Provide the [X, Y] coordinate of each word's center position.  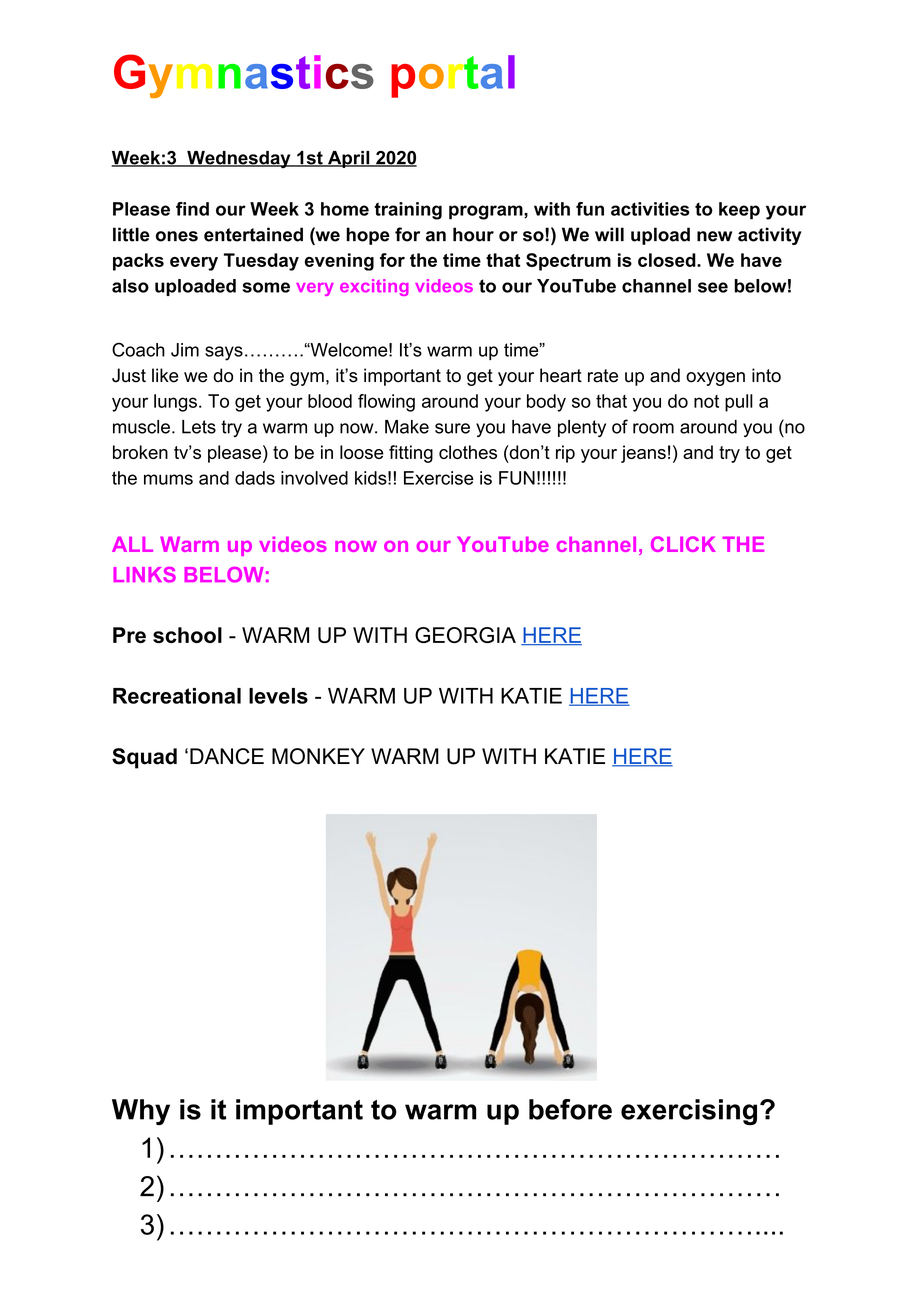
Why [141, 1112]
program [486, 212]
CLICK [683, 544]
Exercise [439, 478]
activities [650, 209]
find [192, 209]
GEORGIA [465, 635]
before [570, 1109]
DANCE [227, 756]
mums [168, 479]
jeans [643, 454]
